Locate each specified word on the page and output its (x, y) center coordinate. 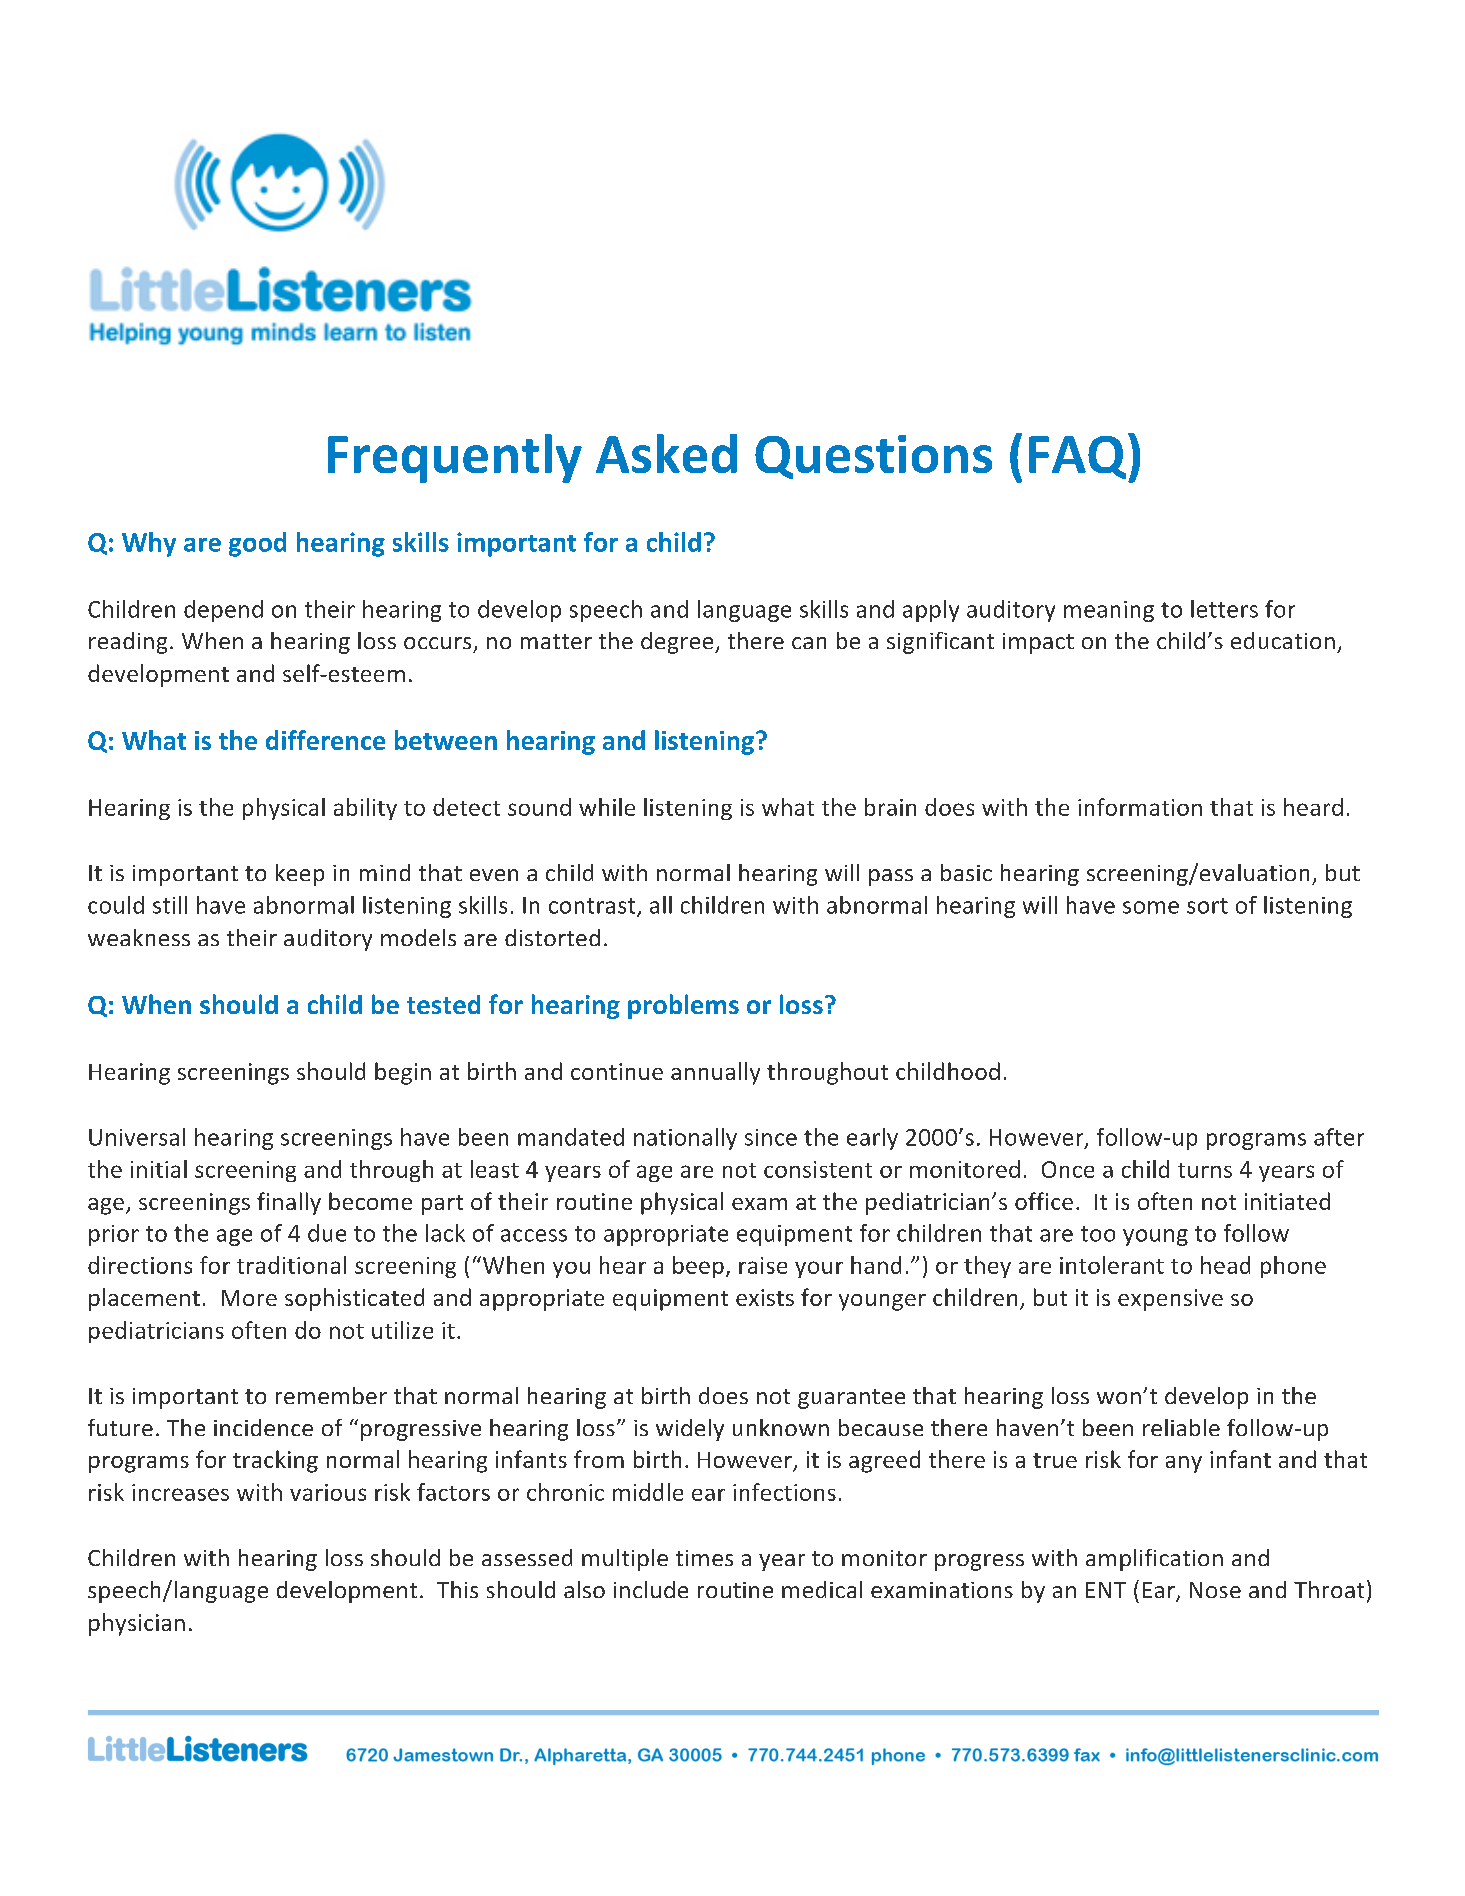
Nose (1215, 1590)
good (257, 544)
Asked (666, 453)
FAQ (1079, 457)
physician (137, 1624)
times (704, 1558)
